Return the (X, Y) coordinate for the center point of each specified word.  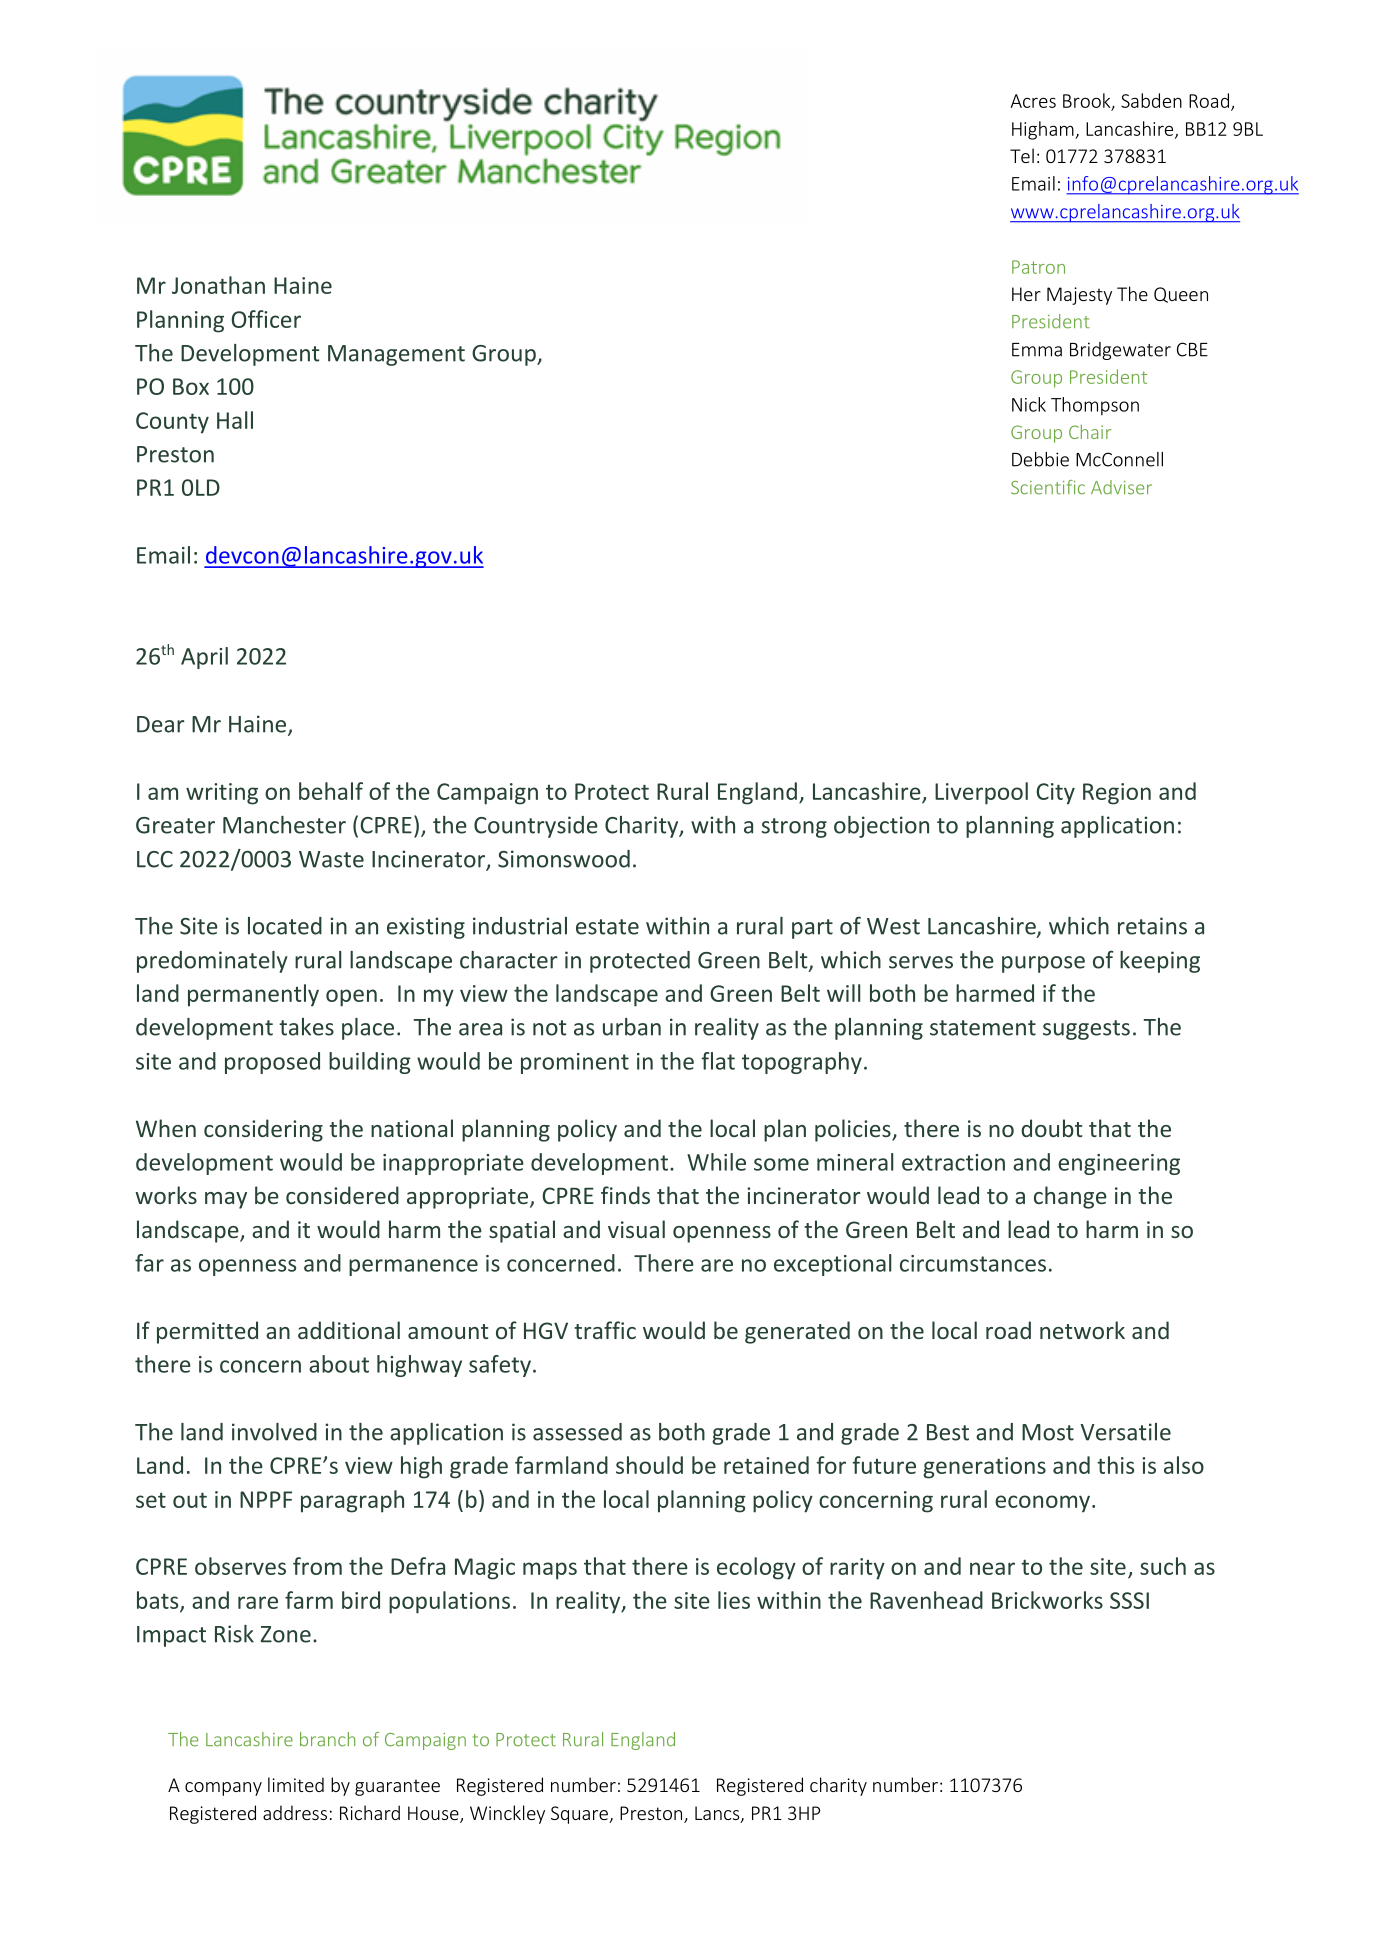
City (1055, 794)
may (226, 1200)
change (1070, 1197)
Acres (1033, 101)
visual (636, 1229)
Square (580, 1815)
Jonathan (218, 285)
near (992, 1568)
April (204, 658)
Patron (1038, 267)
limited (296, 1784)
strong (794, 828)
